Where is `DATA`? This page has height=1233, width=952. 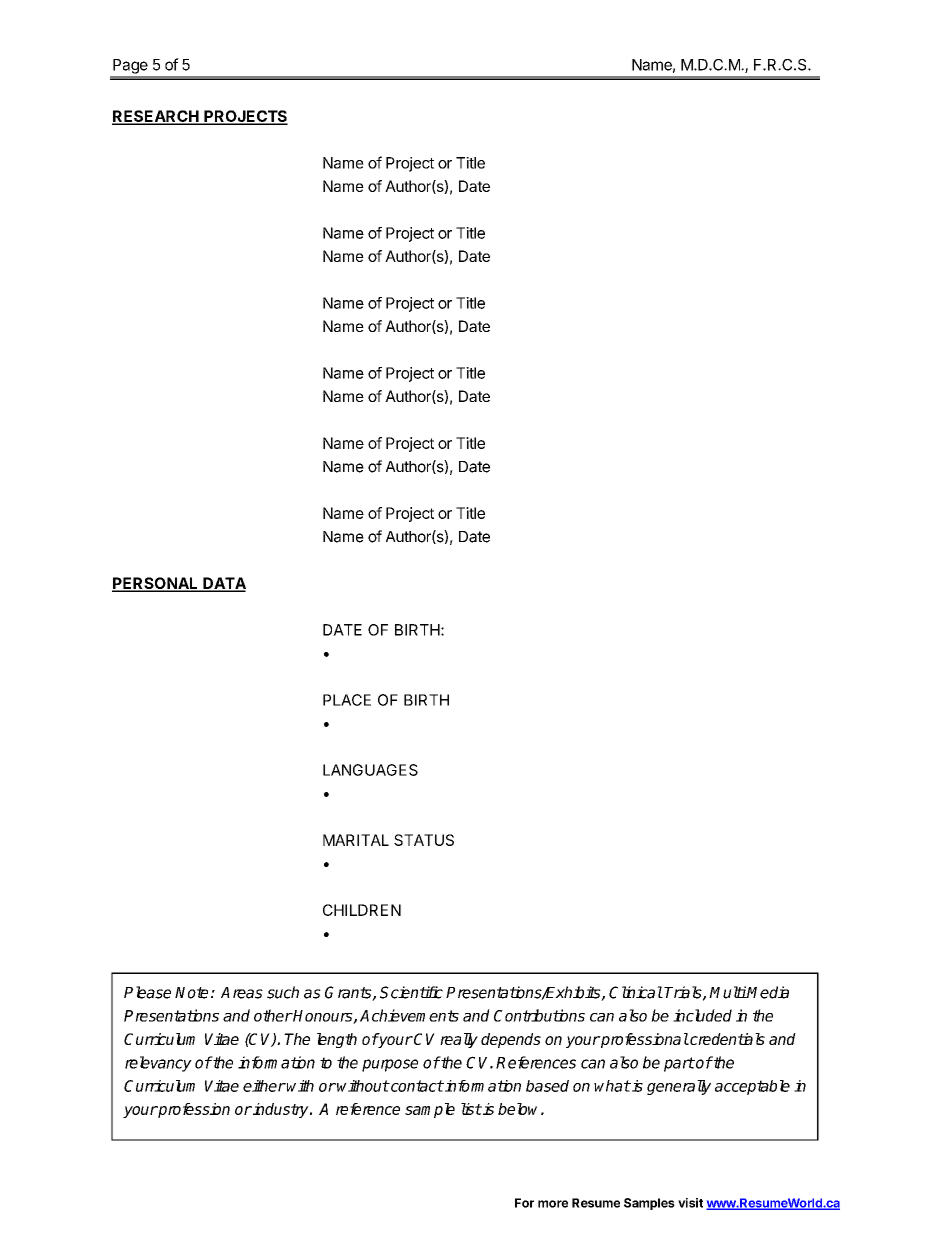 DATA is located at coordinates (223, 584).
